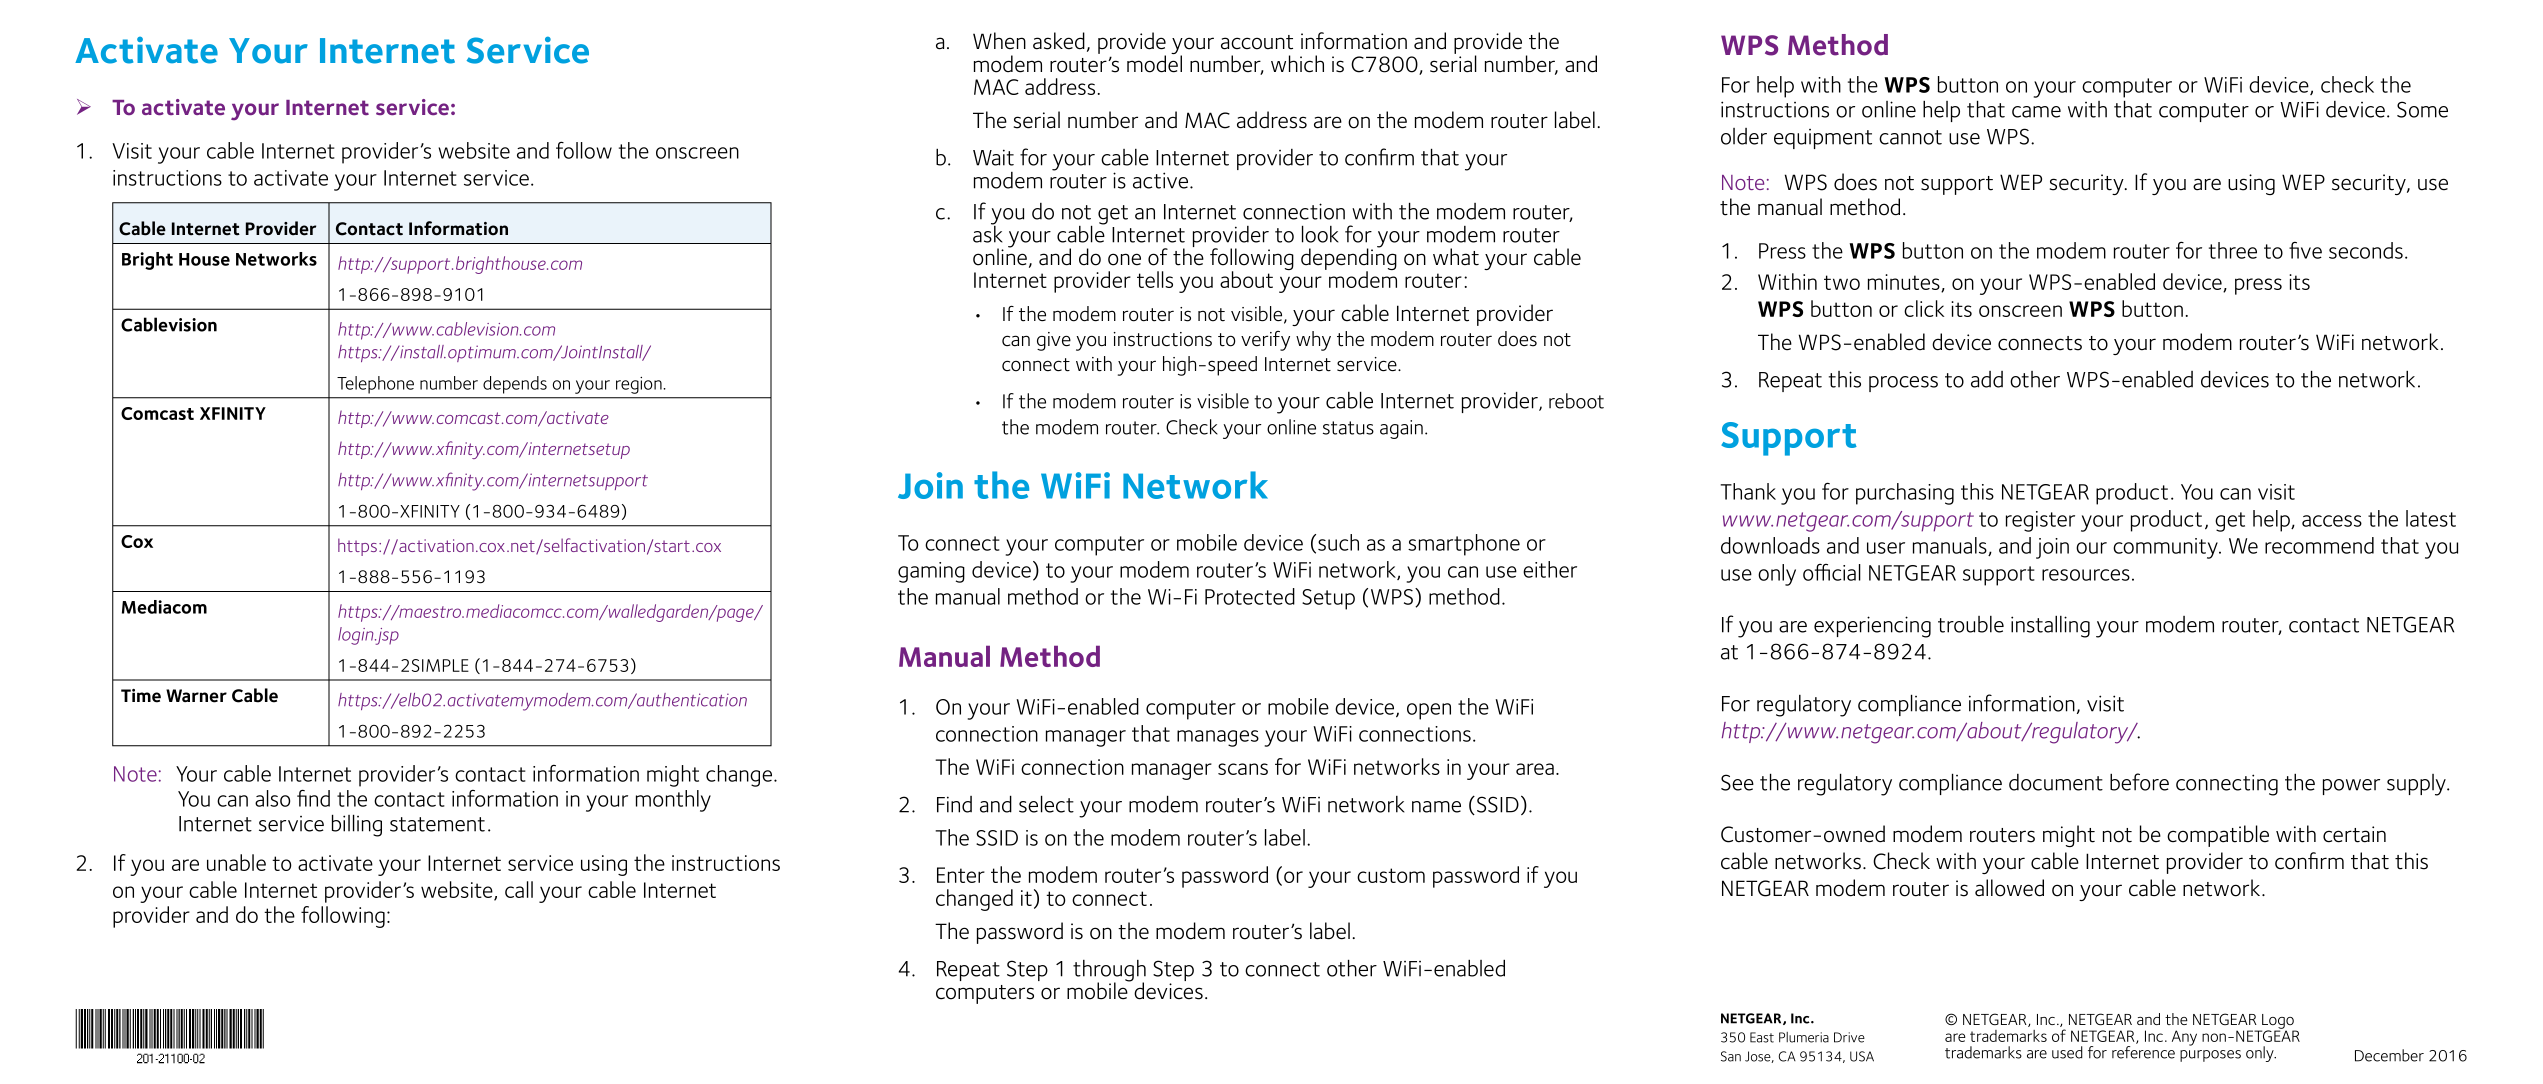  What do you see at coordinates (1250, 596) in the screenshot?
I see `Protected` at bounding box center [1250, 596].
